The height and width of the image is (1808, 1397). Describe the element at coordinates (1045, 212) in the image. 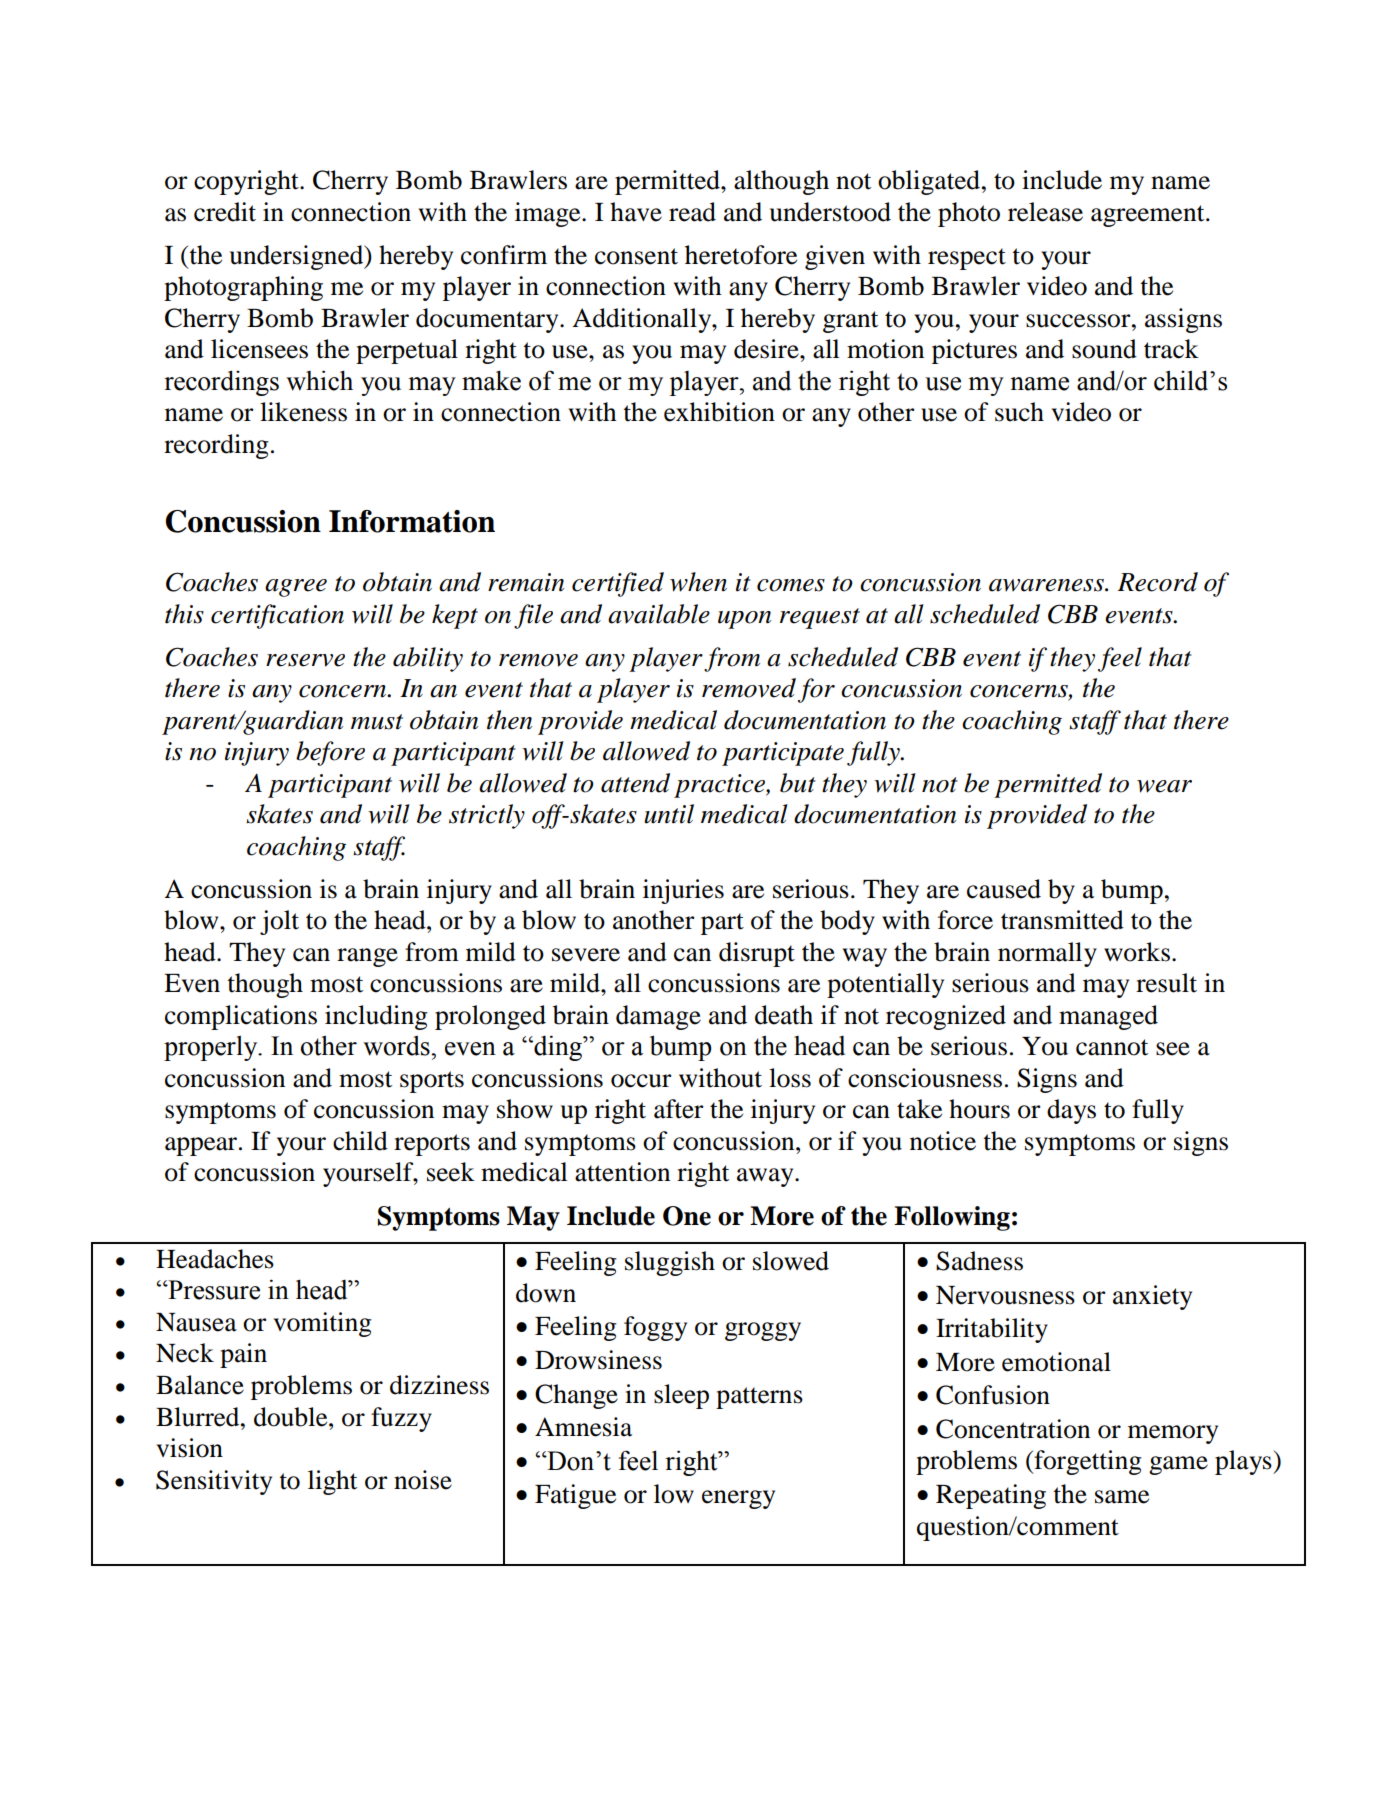

I see `release` at that location.
